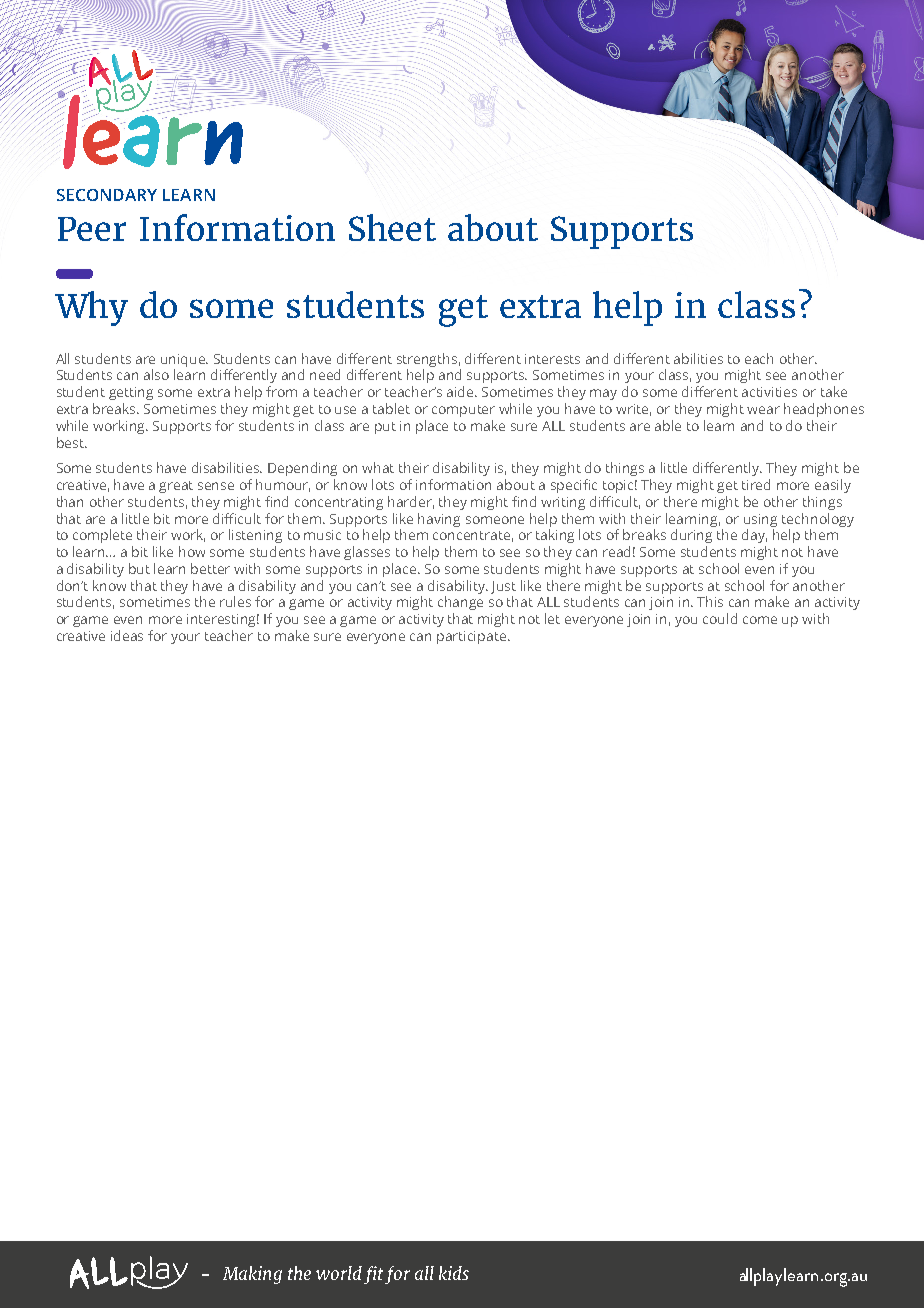 The width and height of the screenshot is (924, 1308). Describe the element at coordinates (473, 637) in the screenshot. I see `participate` at that location.
